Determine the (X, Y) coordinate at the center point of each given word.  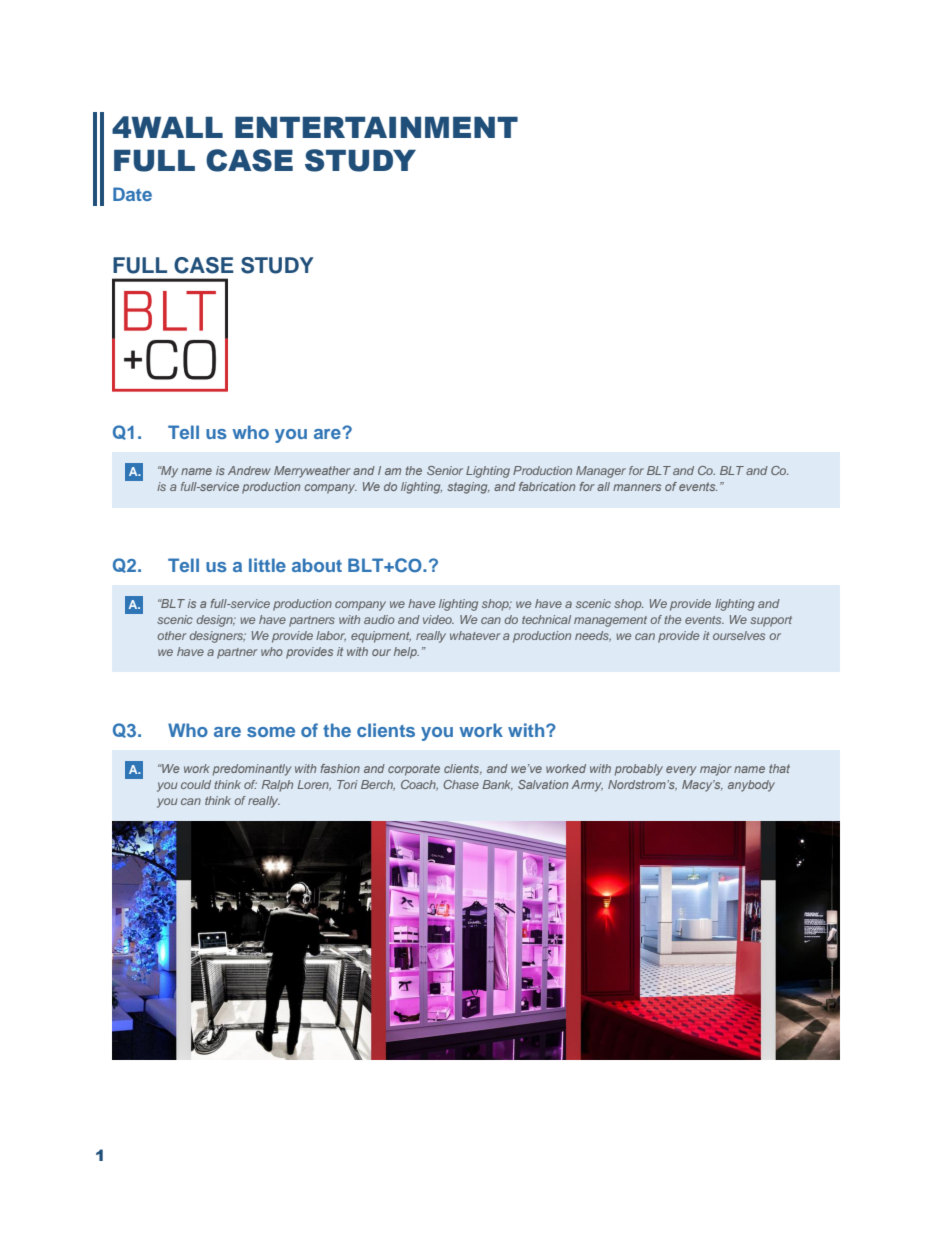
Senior (445, 470)
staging (468, 488)
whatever (475, 635)
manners (637, 487)
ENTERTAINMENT (376, 127)
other (171, 635)
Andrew (249, 470)
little (267, 565)
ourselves (739, 635)
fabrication (547, 486)
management (610, 621)
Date (132, 194)
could (196, 784)
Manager (601, 472)
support (771, 621)
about (317, 565)
